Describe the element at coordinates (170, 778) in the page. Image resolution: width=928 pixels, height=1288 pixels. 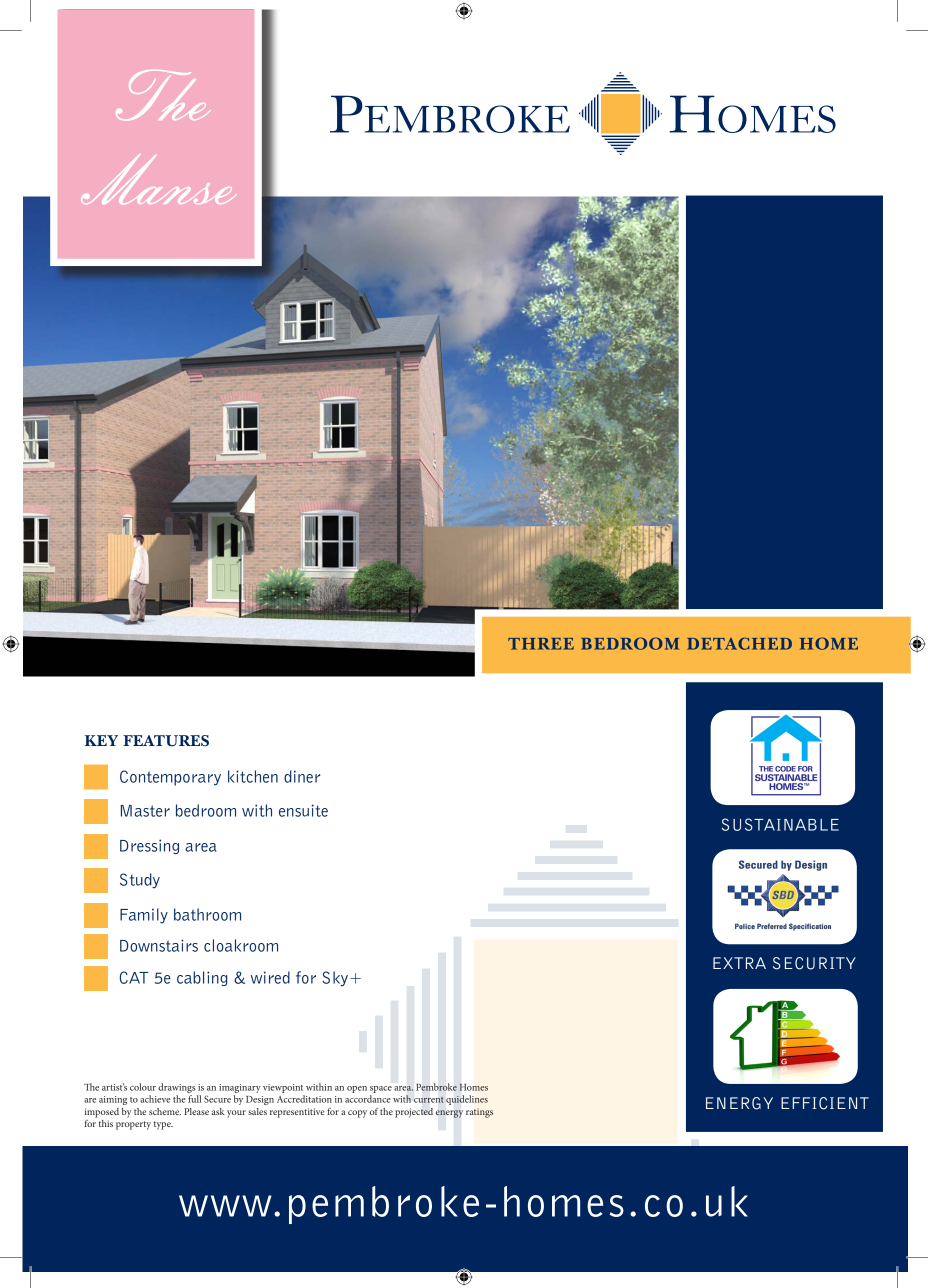
I see `Contemporary` at that location.
